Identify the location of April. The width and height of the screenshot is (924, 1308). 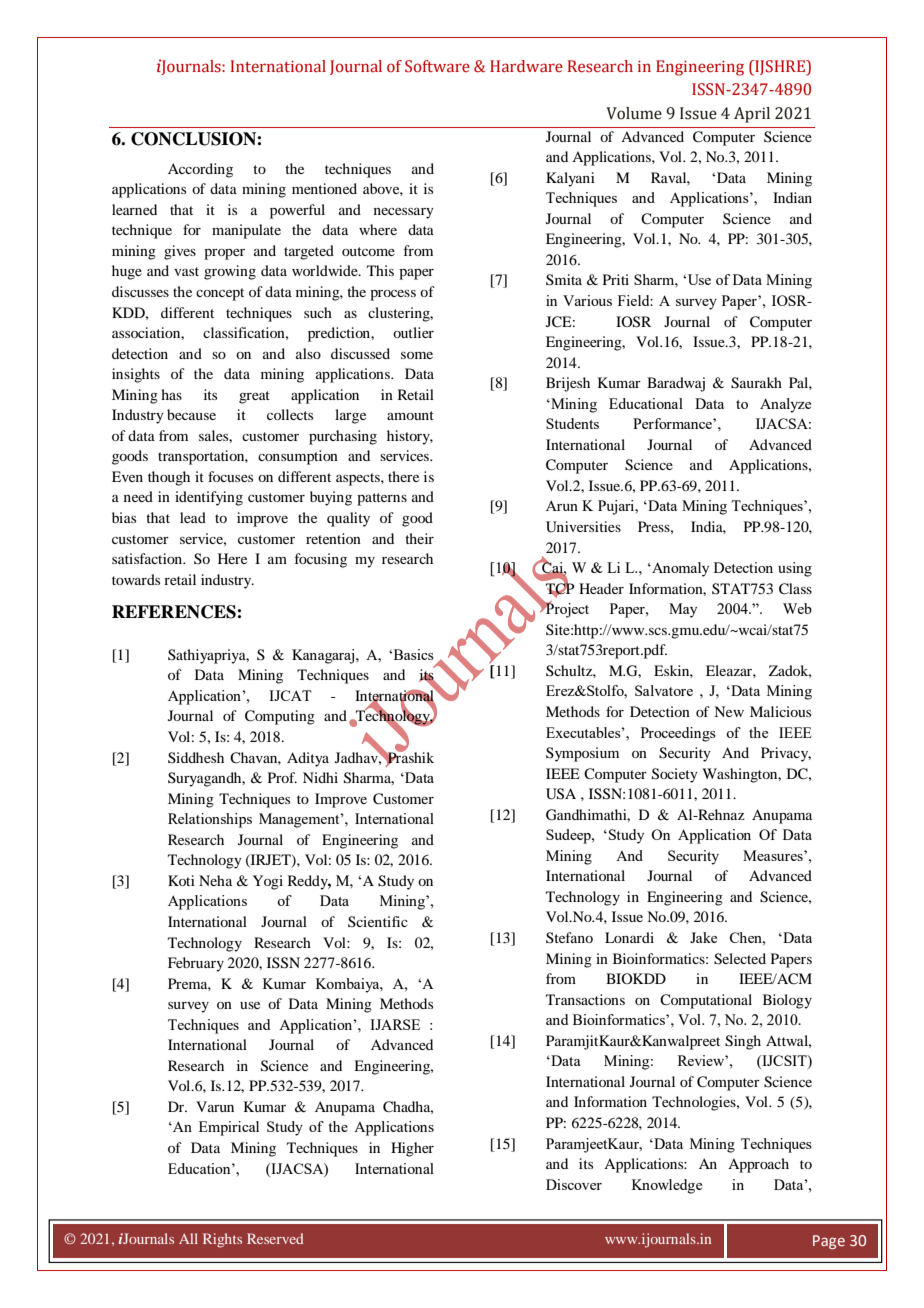
(752, 115).
